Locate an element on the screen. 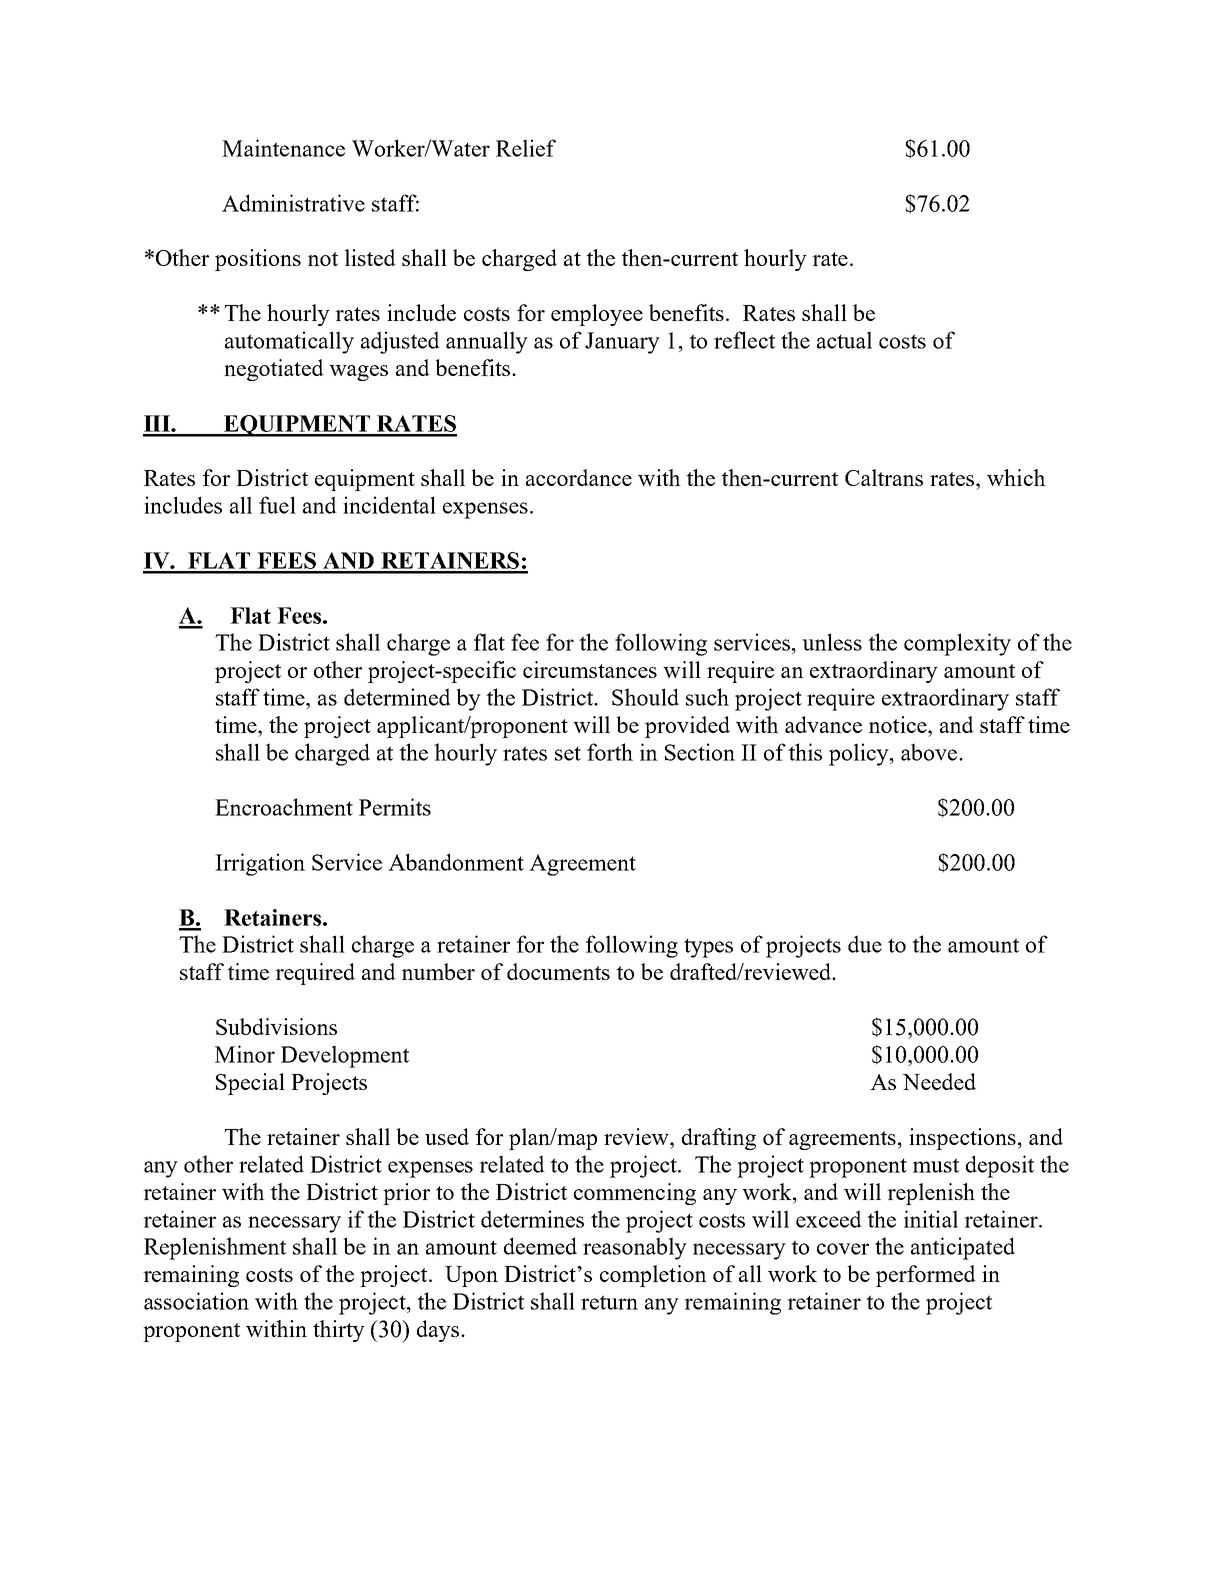 This screenshot has width=1218, height=1576. performed is located at coordinates (926, 1276).
